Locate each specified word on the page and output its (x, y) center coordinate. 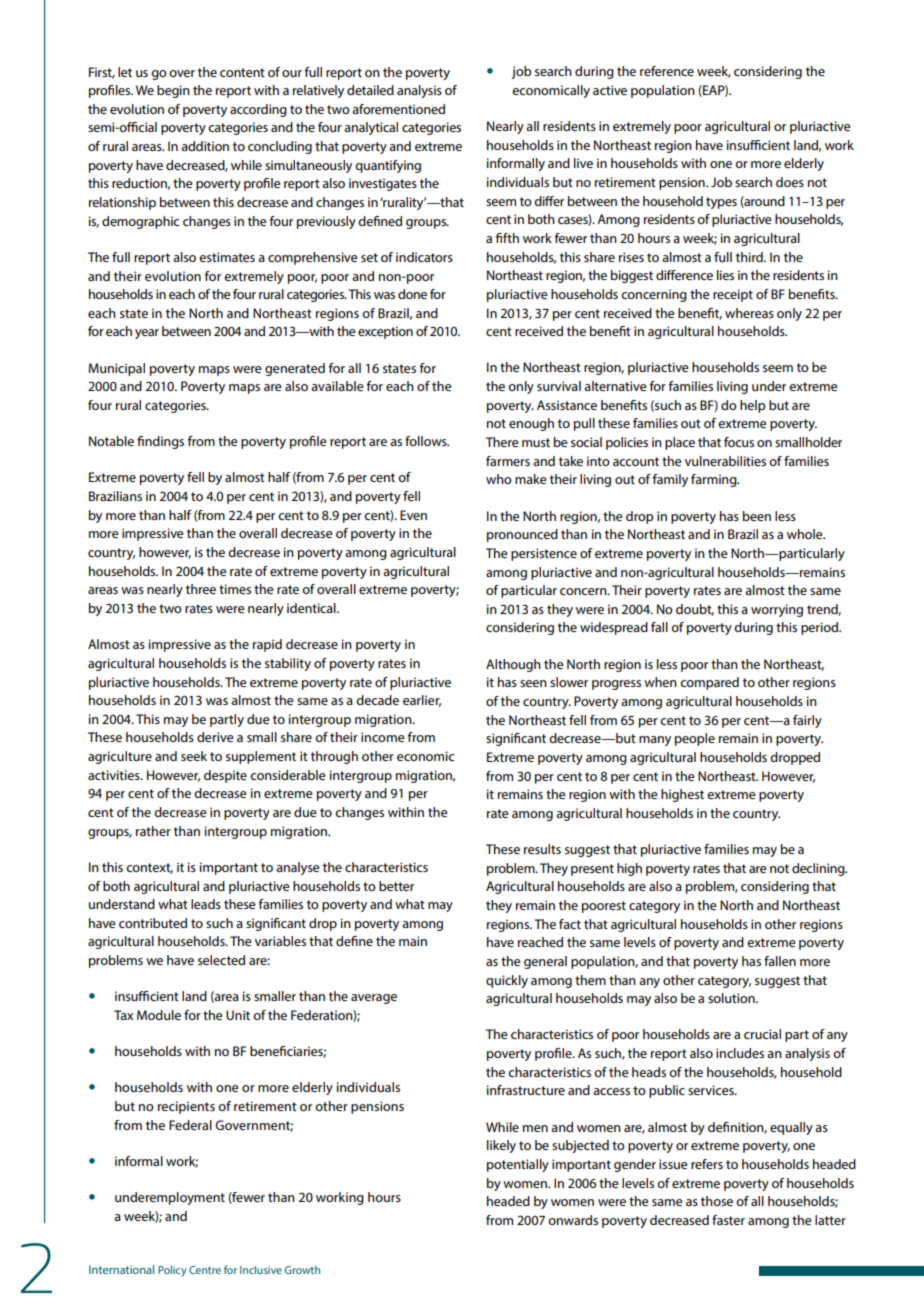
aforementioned (398, 109)
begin (173, 91)
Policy (172, 1271)
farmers (508, 461)
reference (667, 71)
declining (819, 869)
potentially (518, 1165)
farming (715, 480)
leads (206, 904)
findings (160, 442)
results (542, 849)
